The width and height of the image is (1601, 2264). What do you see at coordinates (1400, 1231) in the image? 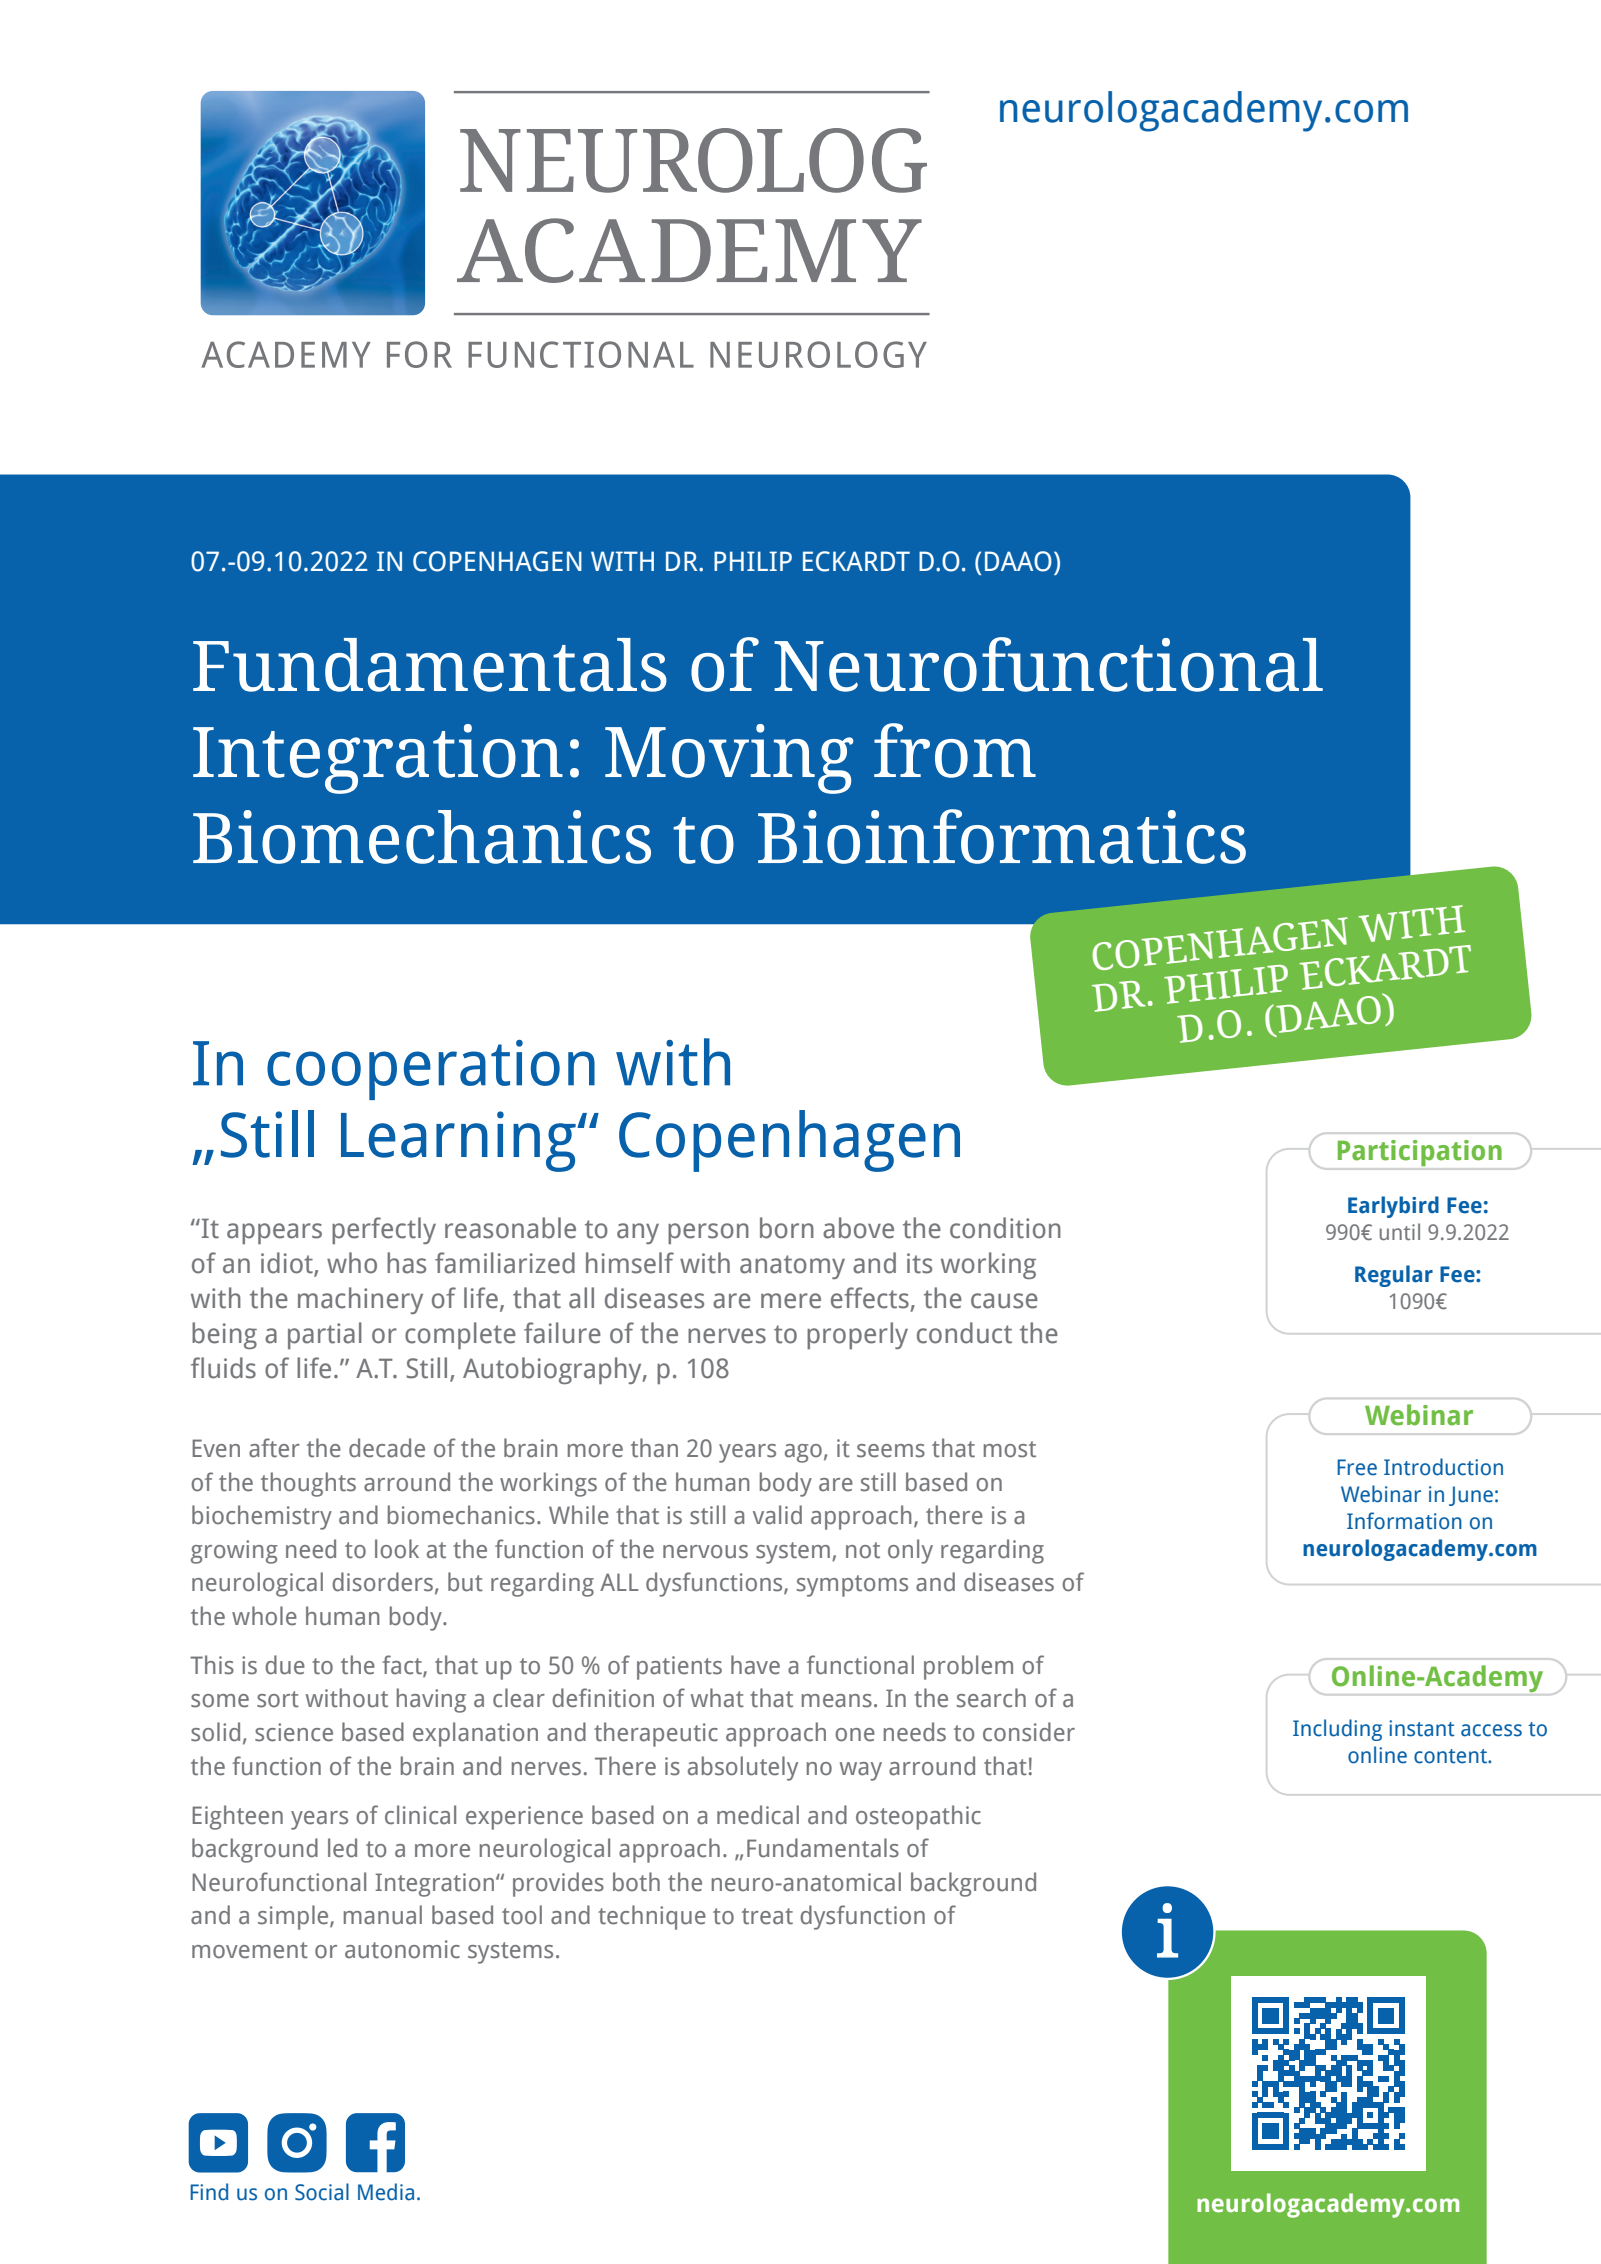
I see `until` at bounding box center [1400, 1231].
